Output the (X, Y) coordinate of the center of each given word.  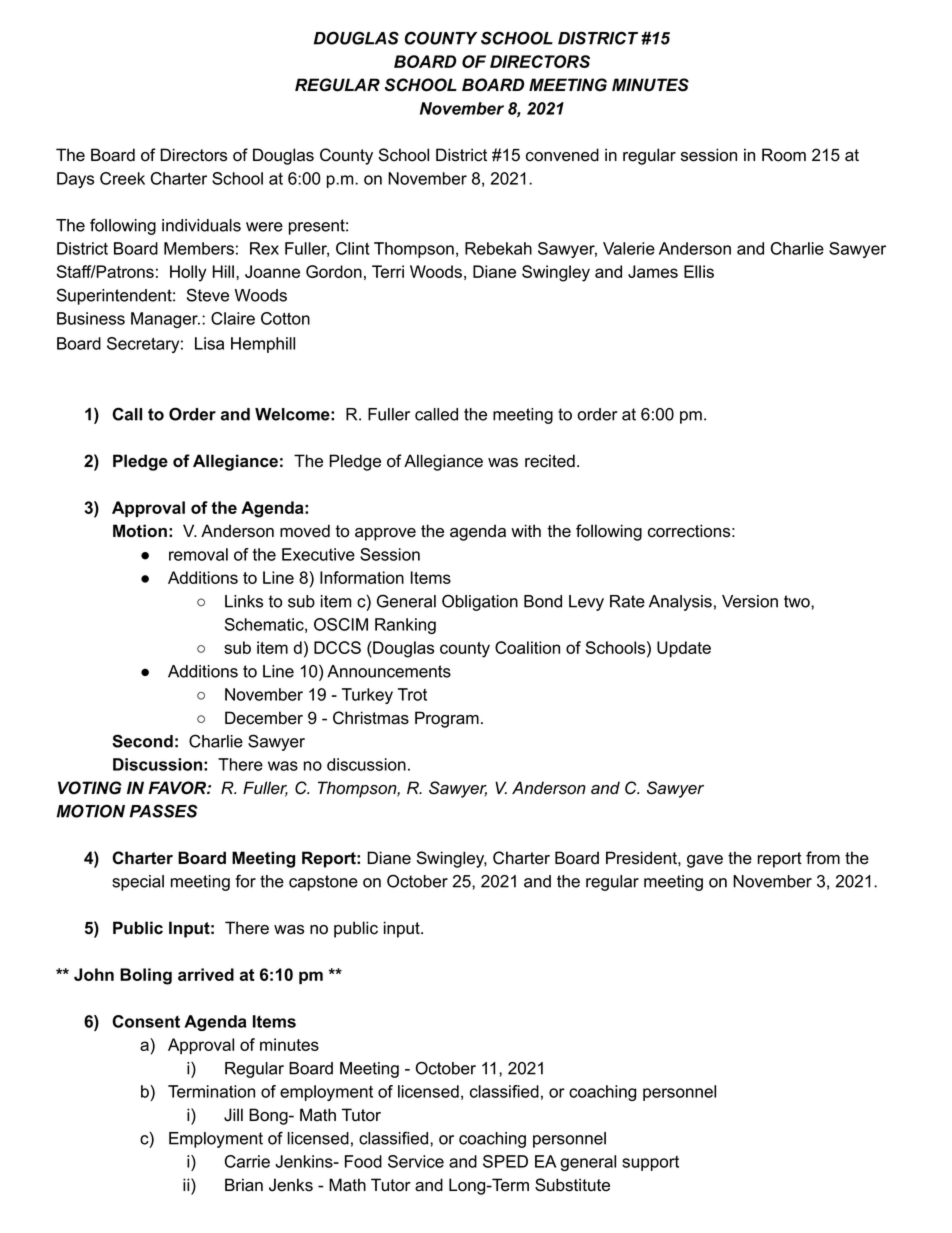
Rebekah (498, 248)
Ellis (699, 271)
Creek (122, 178)
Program (447, 719)
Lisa (209, 343)
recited (550, 461)
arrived (206, 974)
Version (750, 601)
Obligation (480, 602)
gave (705, 861)
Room (784, 155)
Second (142, 741)
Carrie (247, 1161)
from (823, 858)
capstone (323, 883)
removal (198, 554)
